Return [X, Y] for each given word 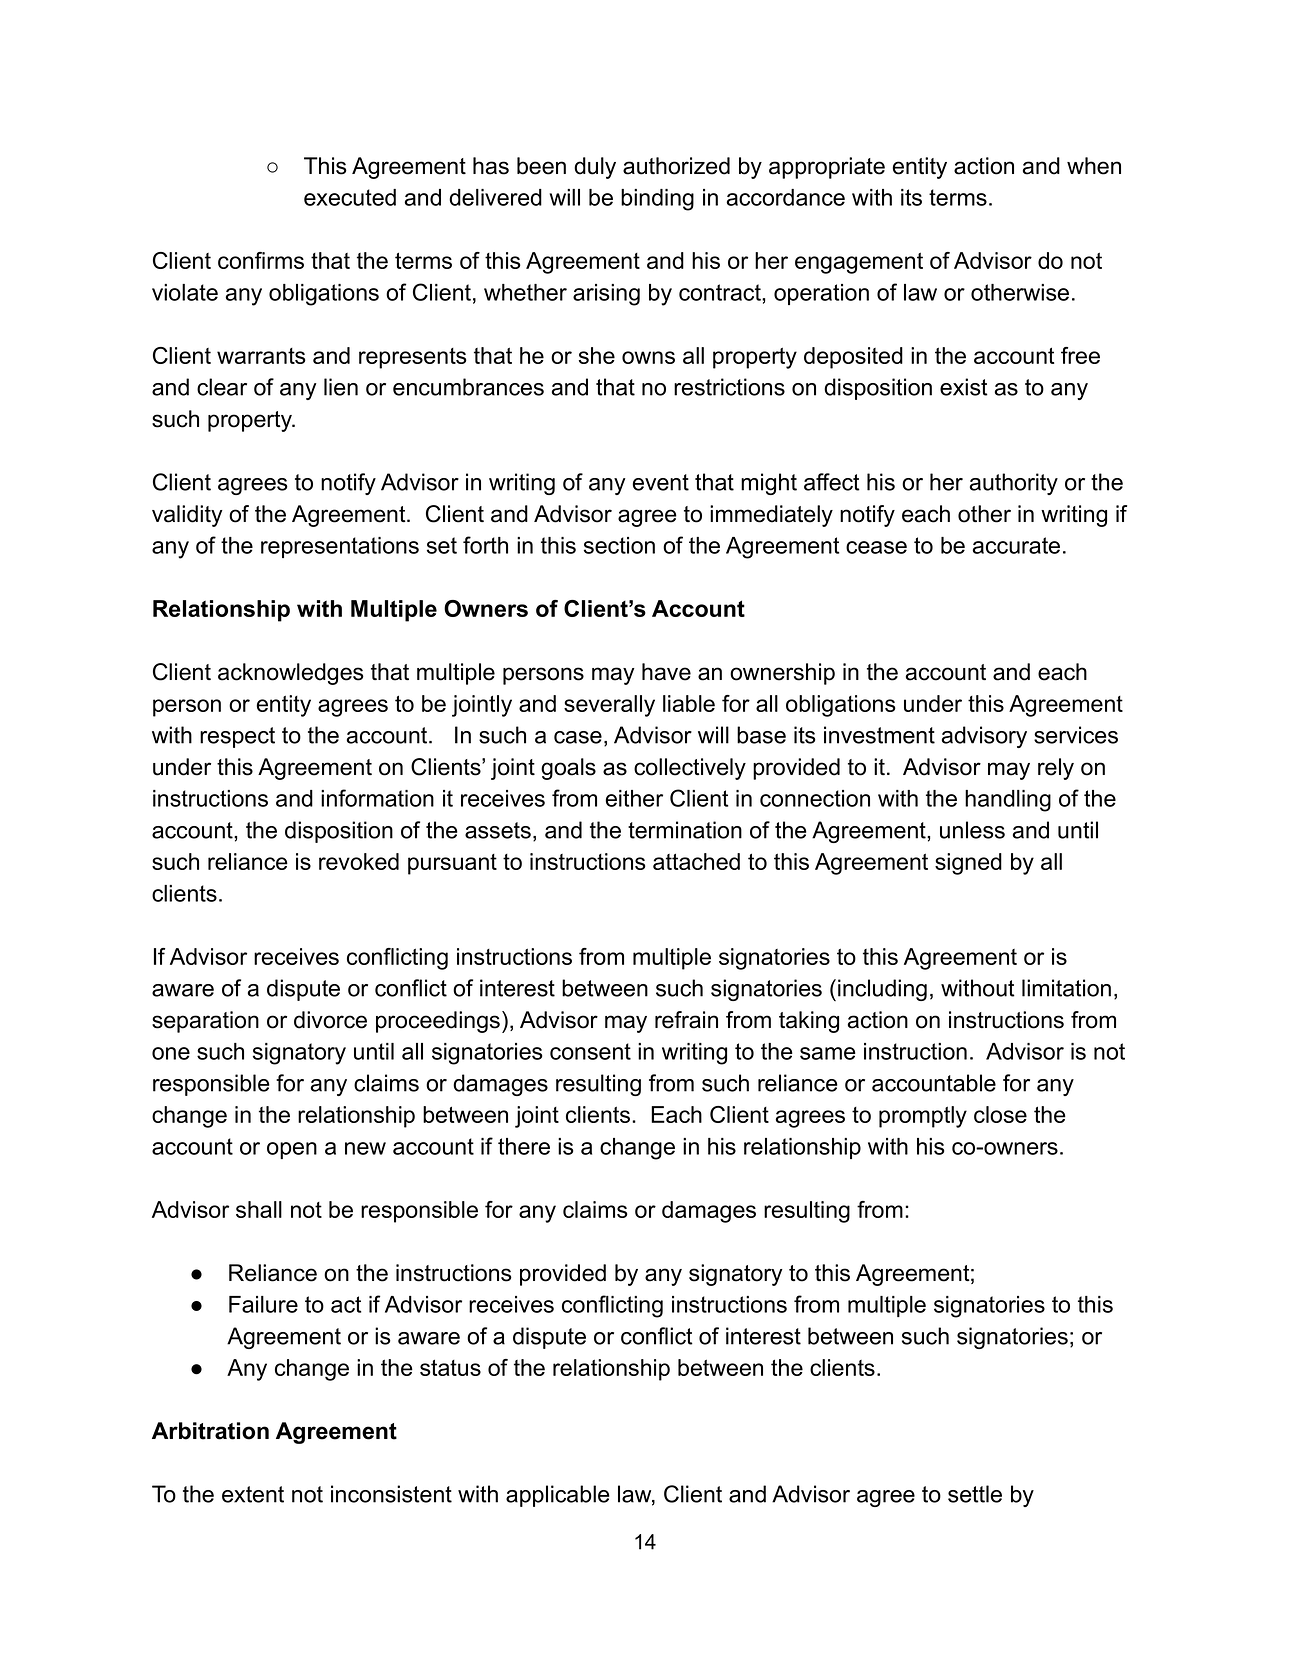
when [1094, 166]
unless [972, 830]
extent [253, 1494]
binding [657, 200]
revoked [359, 861]
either [634, 798]
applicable [558, 1496]
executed [350, 197]
